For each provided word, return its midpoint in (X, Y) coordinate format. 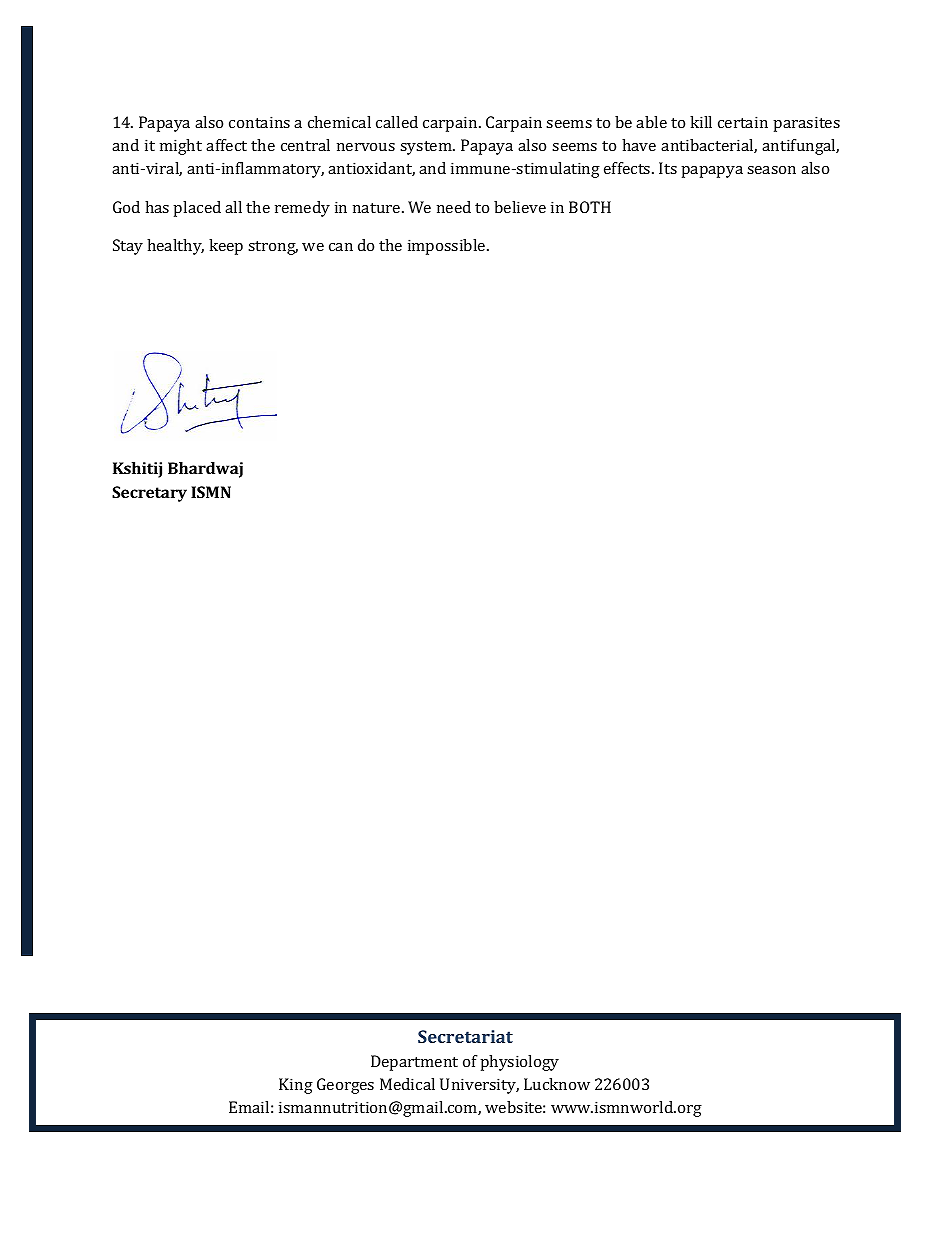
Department (414, 1063)
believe (520, 207)
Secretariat (465, 1036)
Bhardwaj (205, 470)
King (296, 1086)
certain (743, 122)
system (427, 148)
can (341, 247)
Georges (345, 1086)
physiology (519, 1063)
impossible (448, 247)
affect (226, 145)
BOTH (590, 207)
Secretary (149, 494)
